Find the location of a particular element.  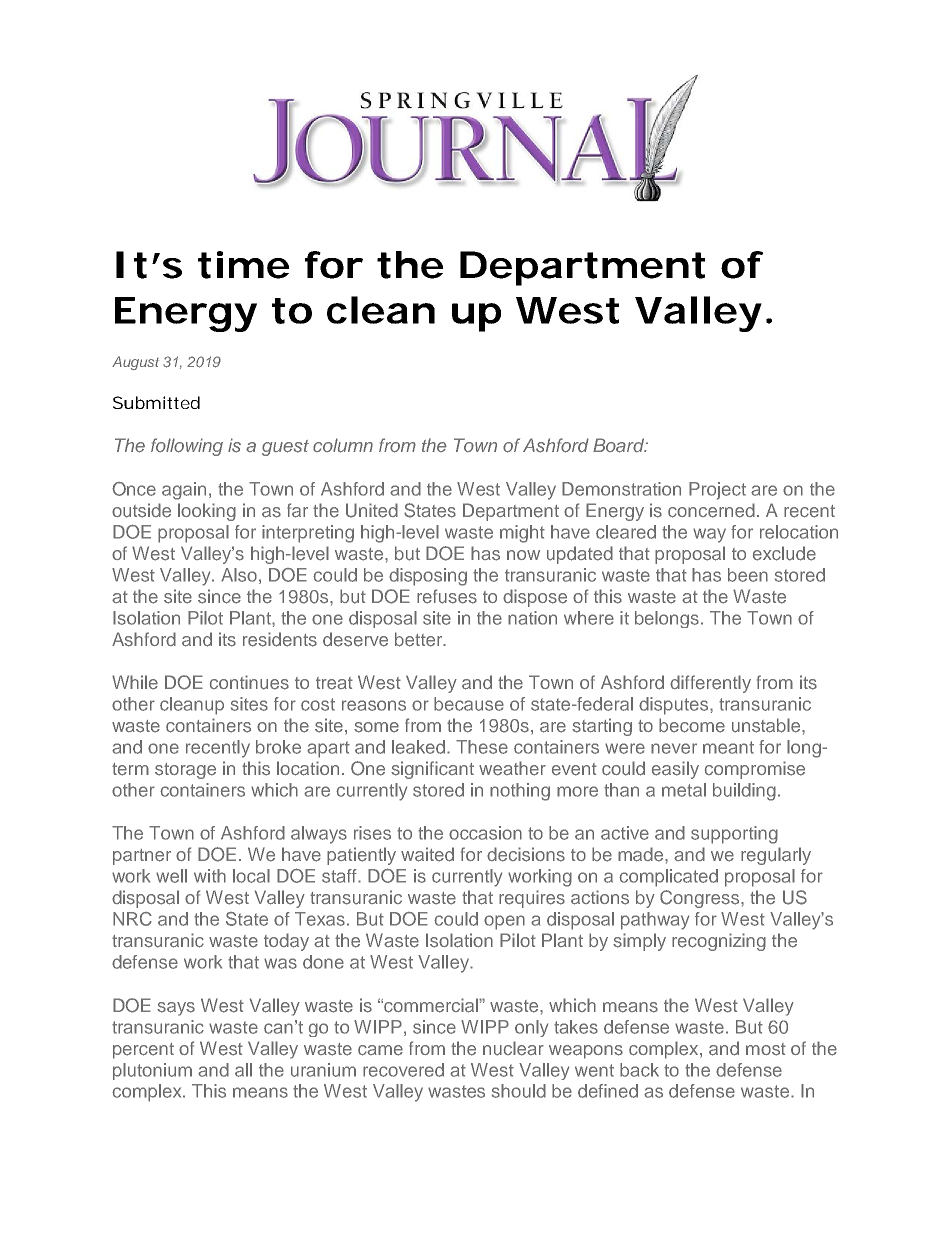

with is located at coordinates (210, 876).
